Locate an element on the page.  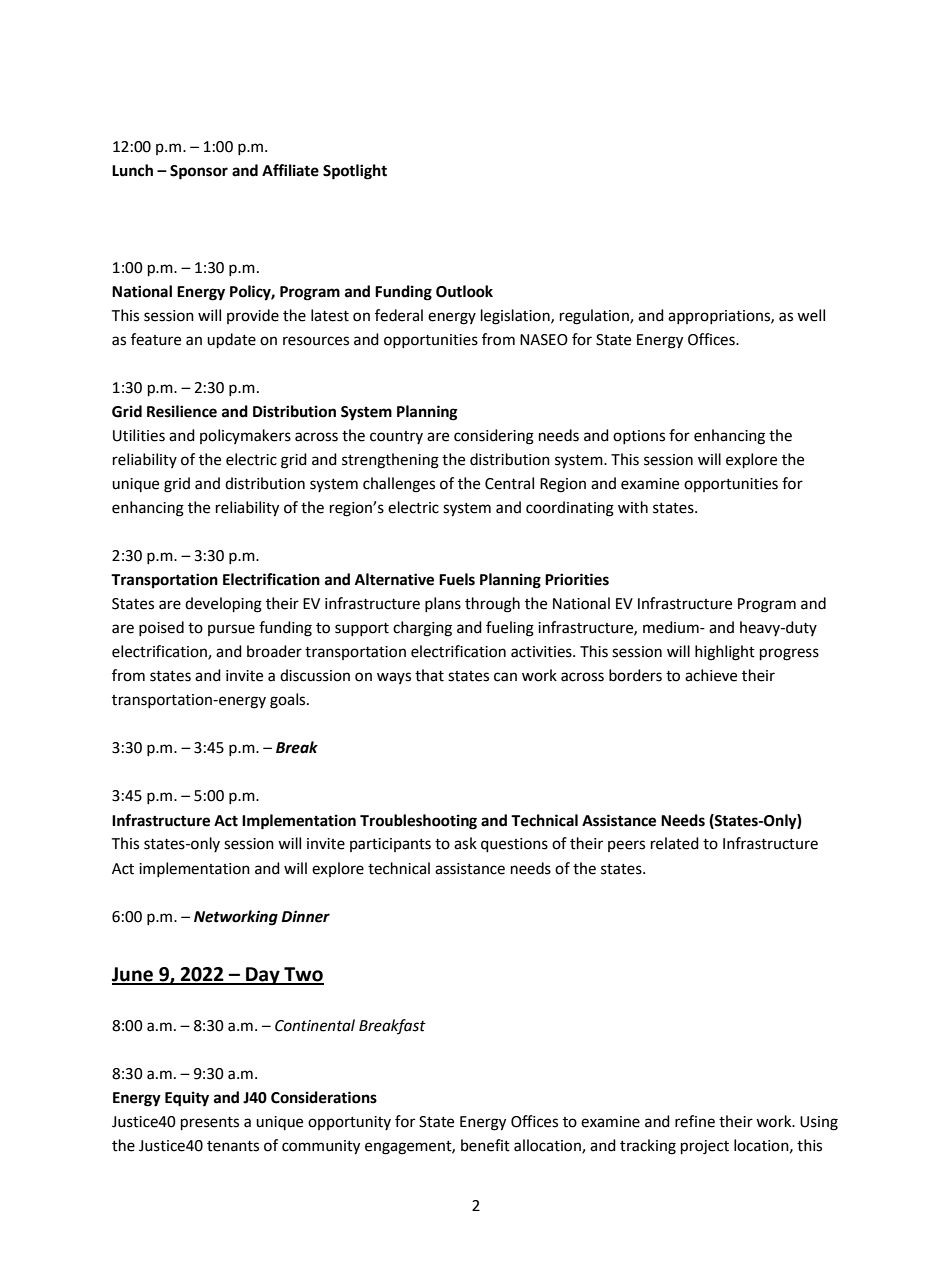
Sponsor is located at coordinates (199, 172).
